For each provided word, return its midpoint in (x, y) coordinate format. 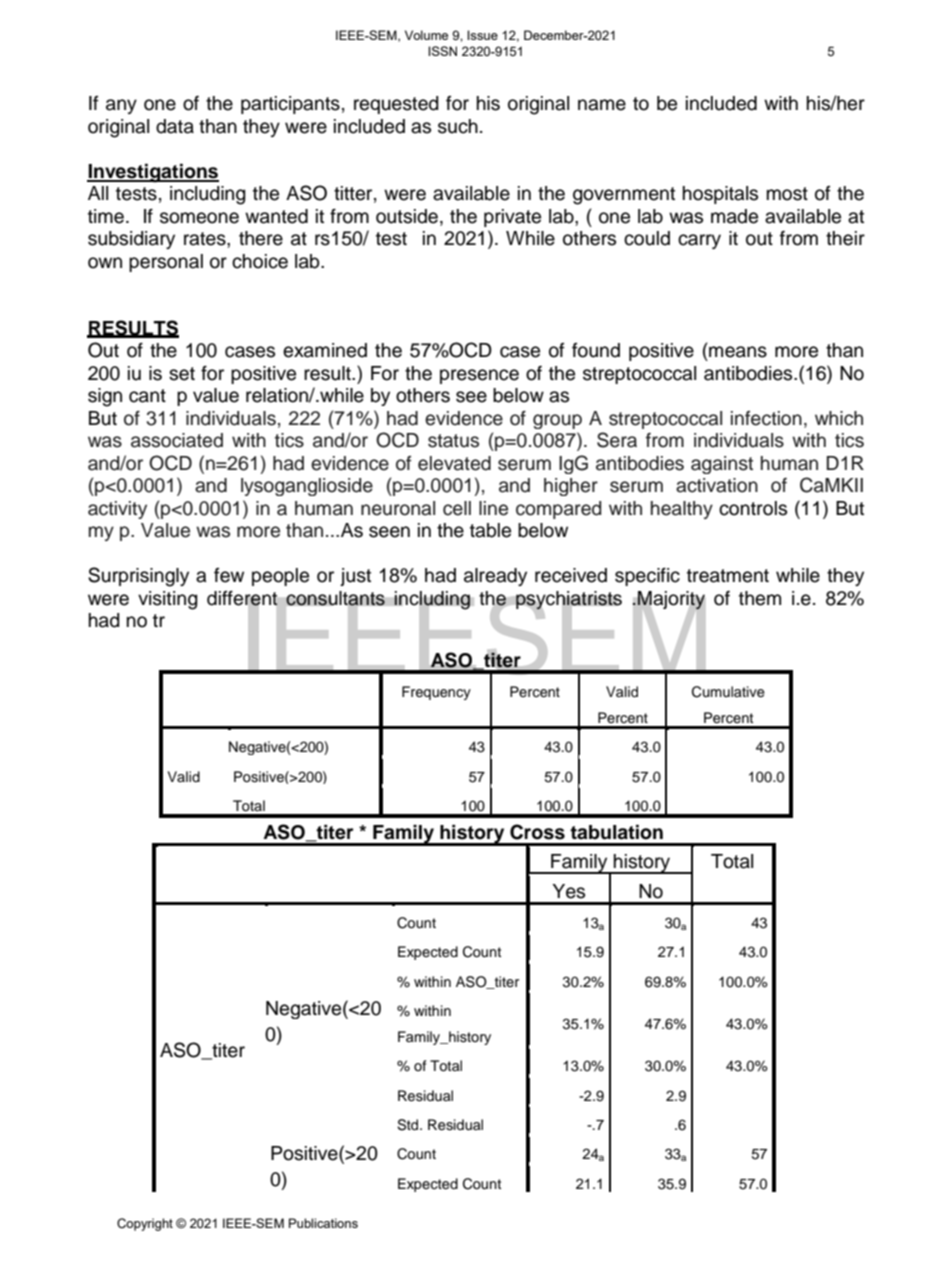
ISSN (442, 51)
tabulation (616, 832)
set (182, 374)
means (738, 352)
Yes (568, 891)
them (760, 598)
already (495, 577)
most (787, 194)
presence (479, 376)
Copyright (145, 1224)
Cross (537, 832)
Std (409, 1125)
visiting (168, 600)
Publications (323, 1223)
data (175, 126)
